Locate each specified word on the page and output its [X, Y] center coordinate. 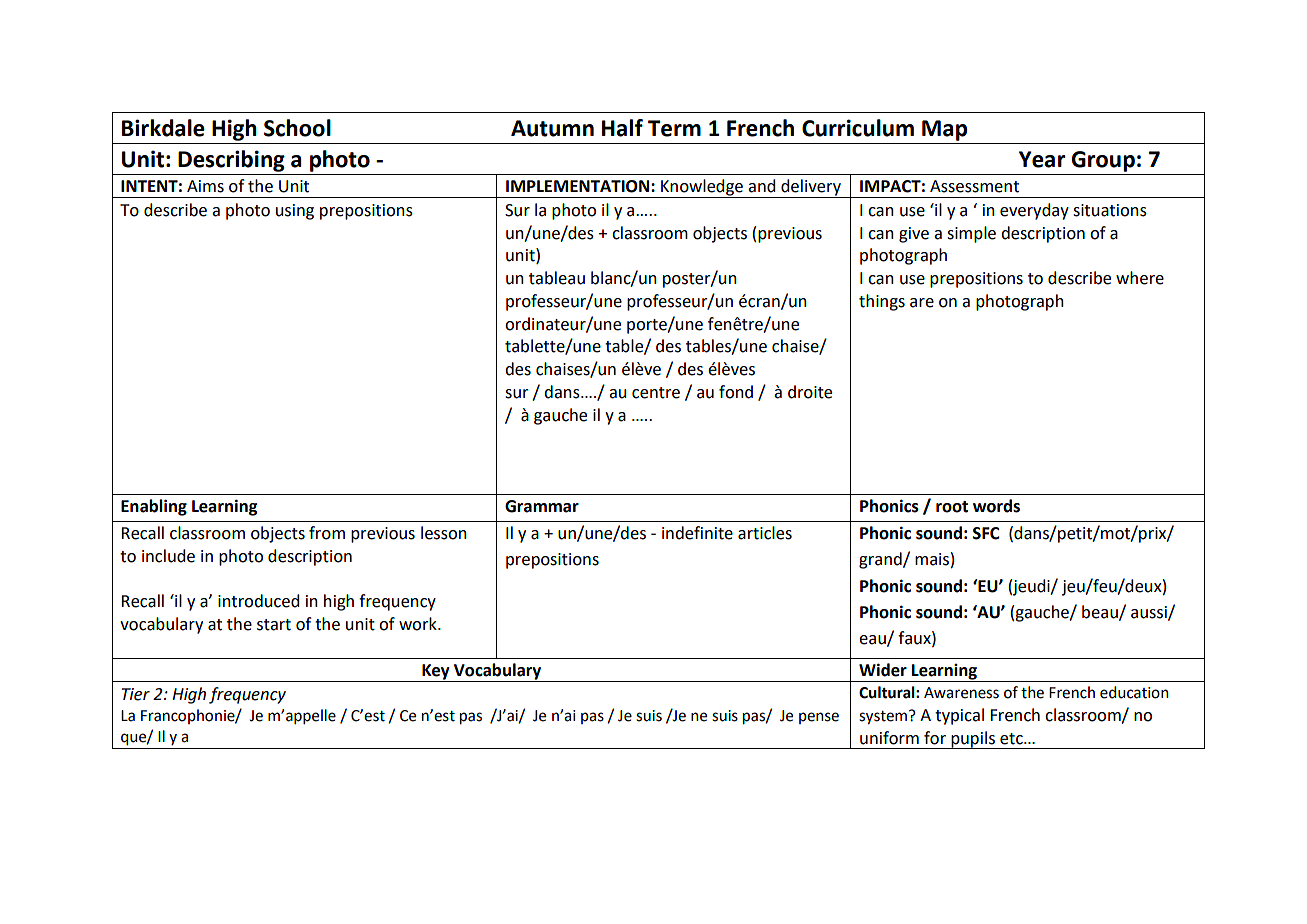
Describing [231, 161]
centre [656, 393]
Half [622, 128]
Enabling [154, 507]
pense [819, 718]
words [996, 506]
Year [1042, 159]
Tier [136, 694]
